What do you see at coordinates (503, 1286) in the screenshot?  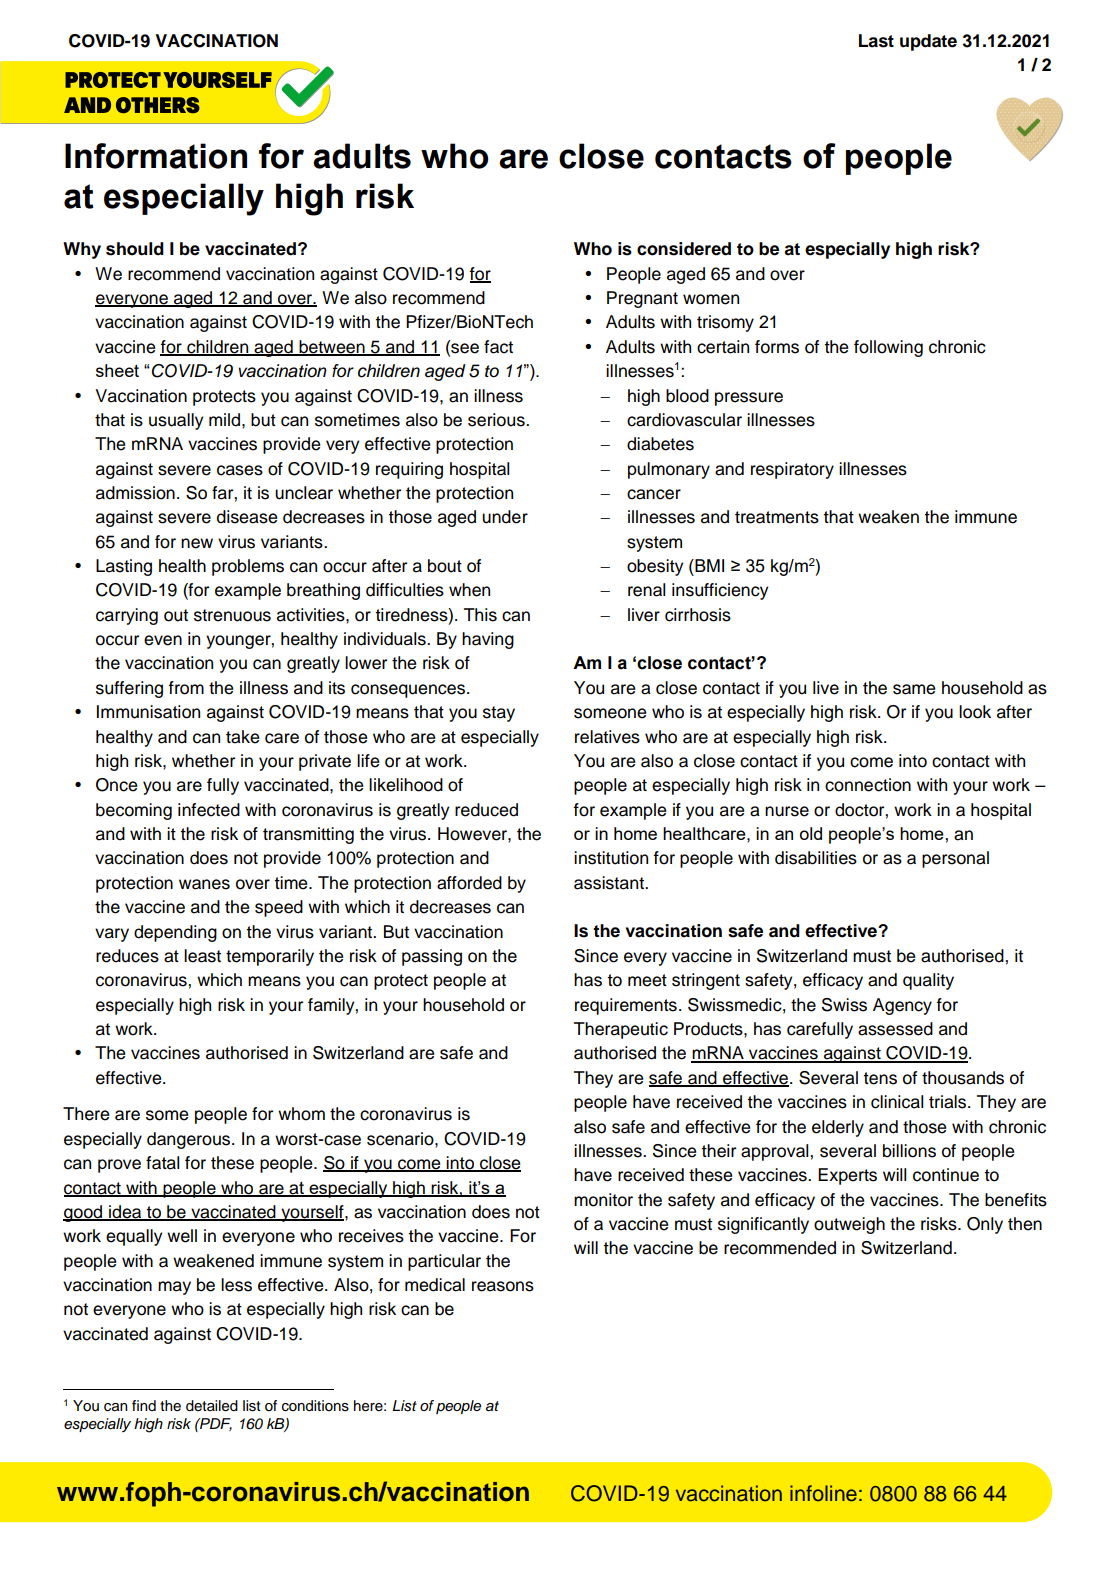 I see `reasons` at bounding box center [503, 1286].
